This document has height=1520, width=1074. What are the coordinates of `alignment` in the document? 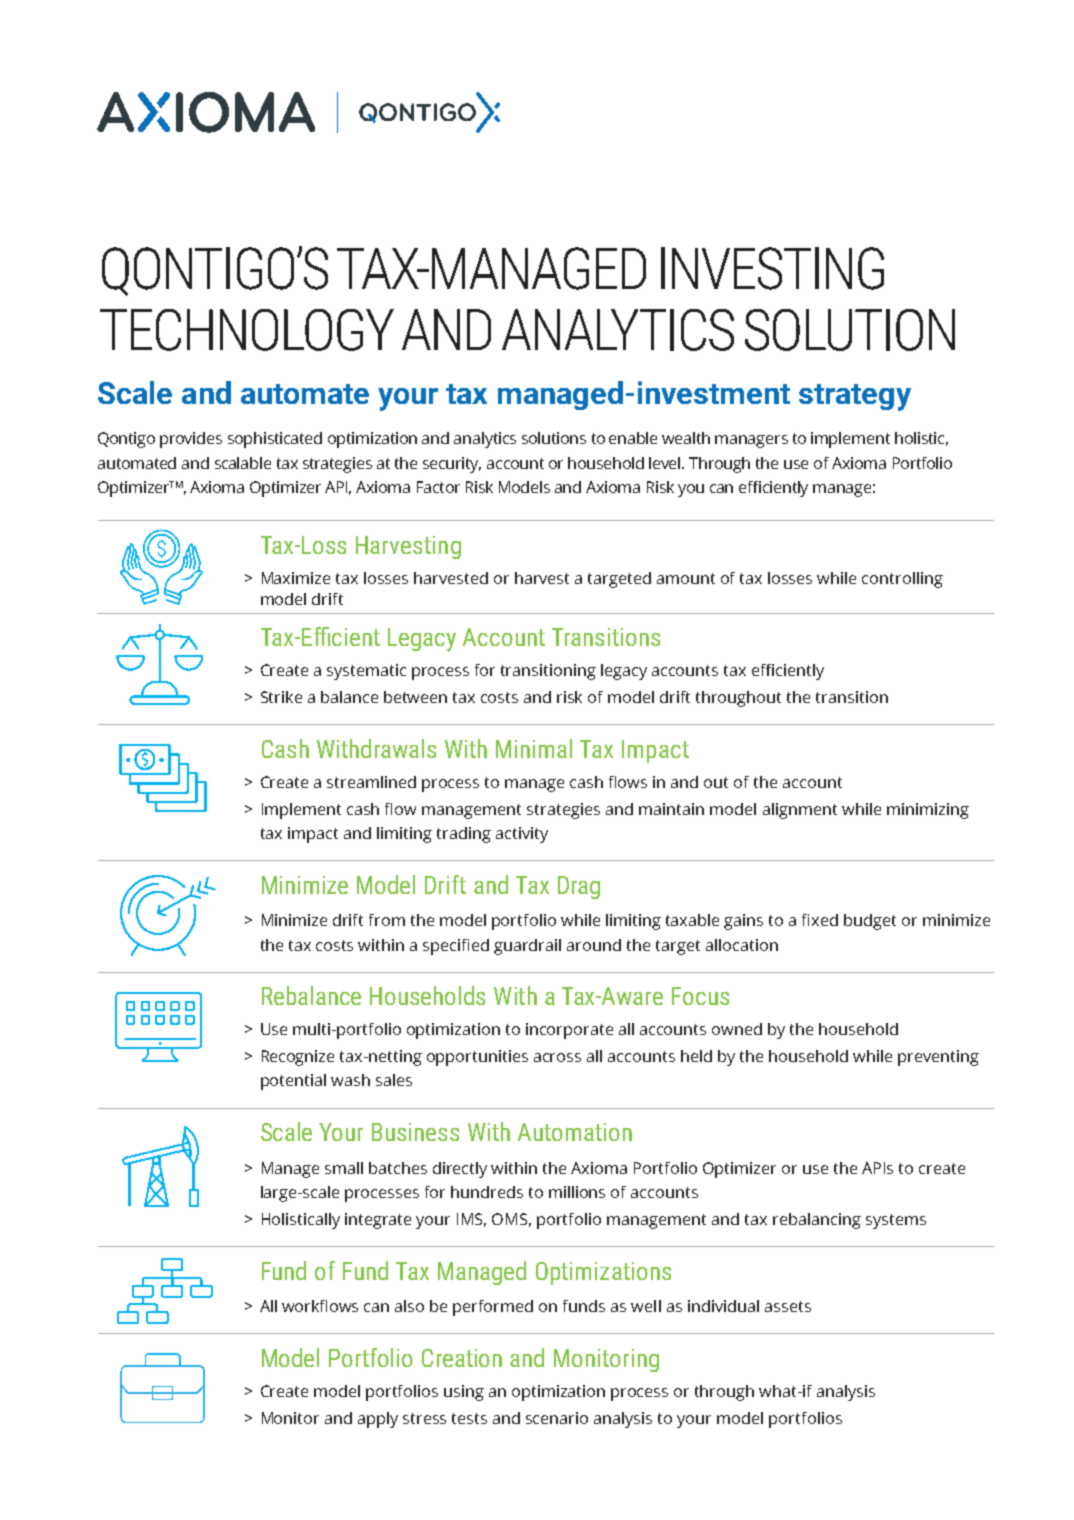 It's located at (800, 811).
